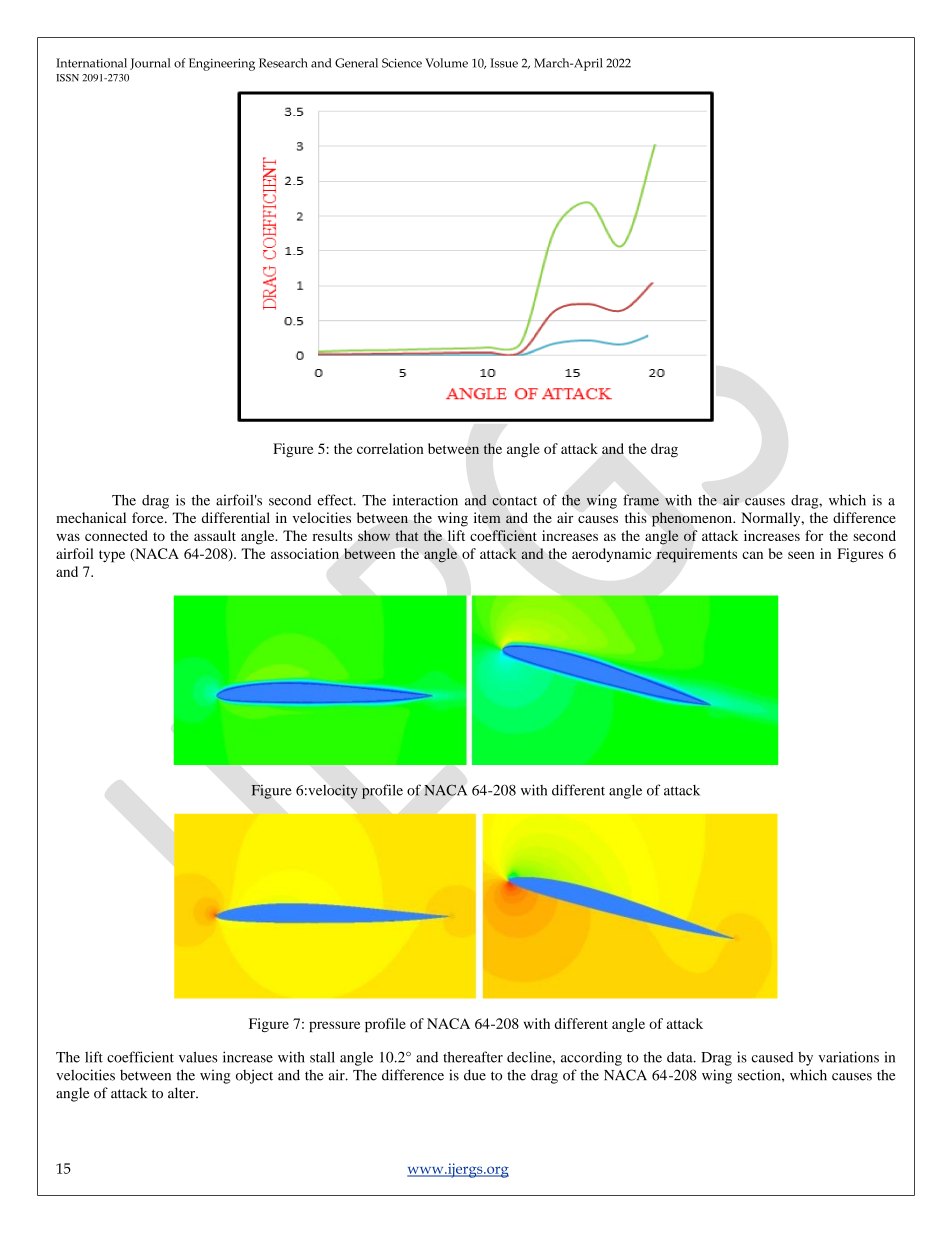 Image resolution: width=952 pixels, height=1233 pixels. I want to click on type, so click(112, 556).
